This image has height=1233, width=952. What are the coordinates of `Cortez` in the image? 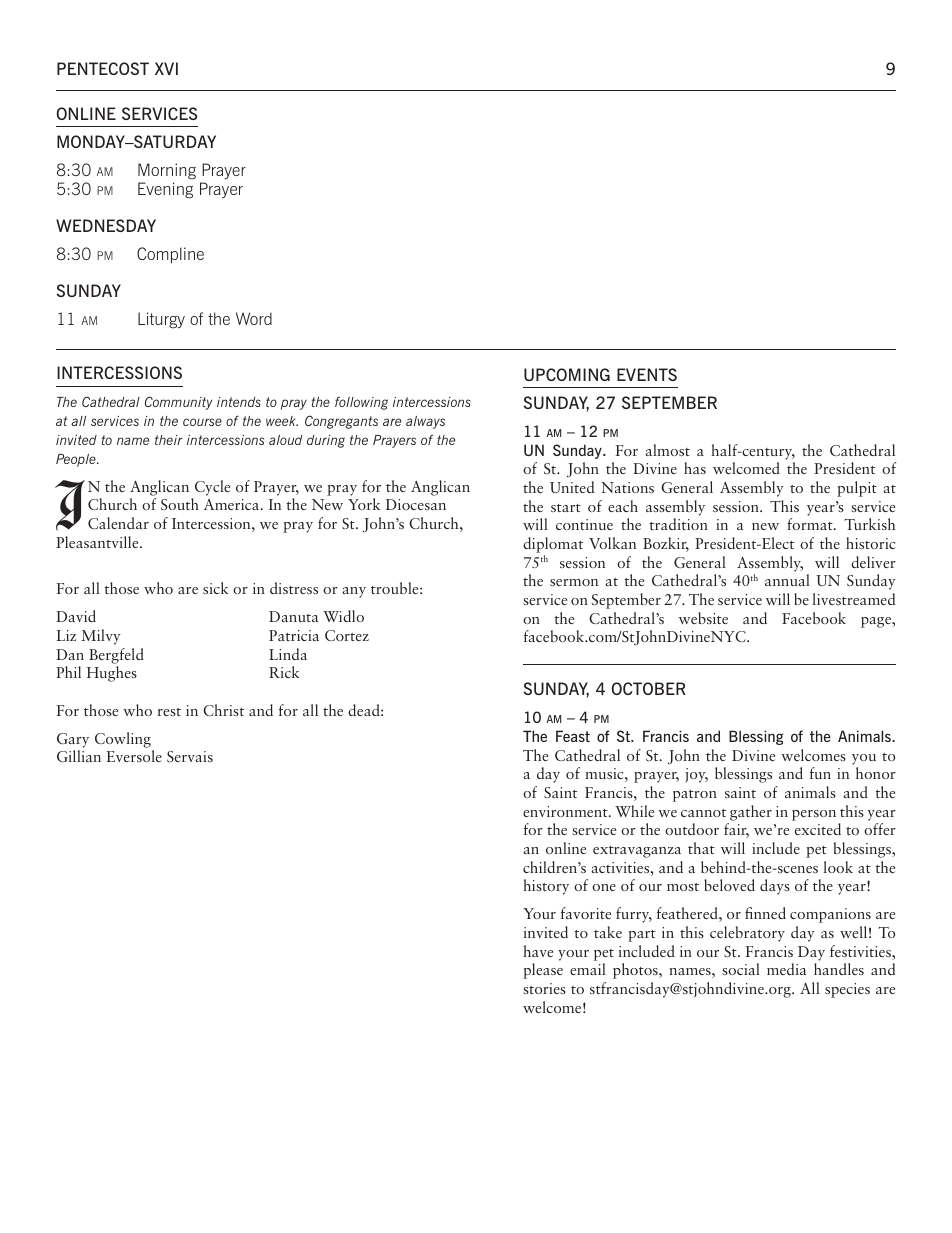 It's located at (347, 635).
